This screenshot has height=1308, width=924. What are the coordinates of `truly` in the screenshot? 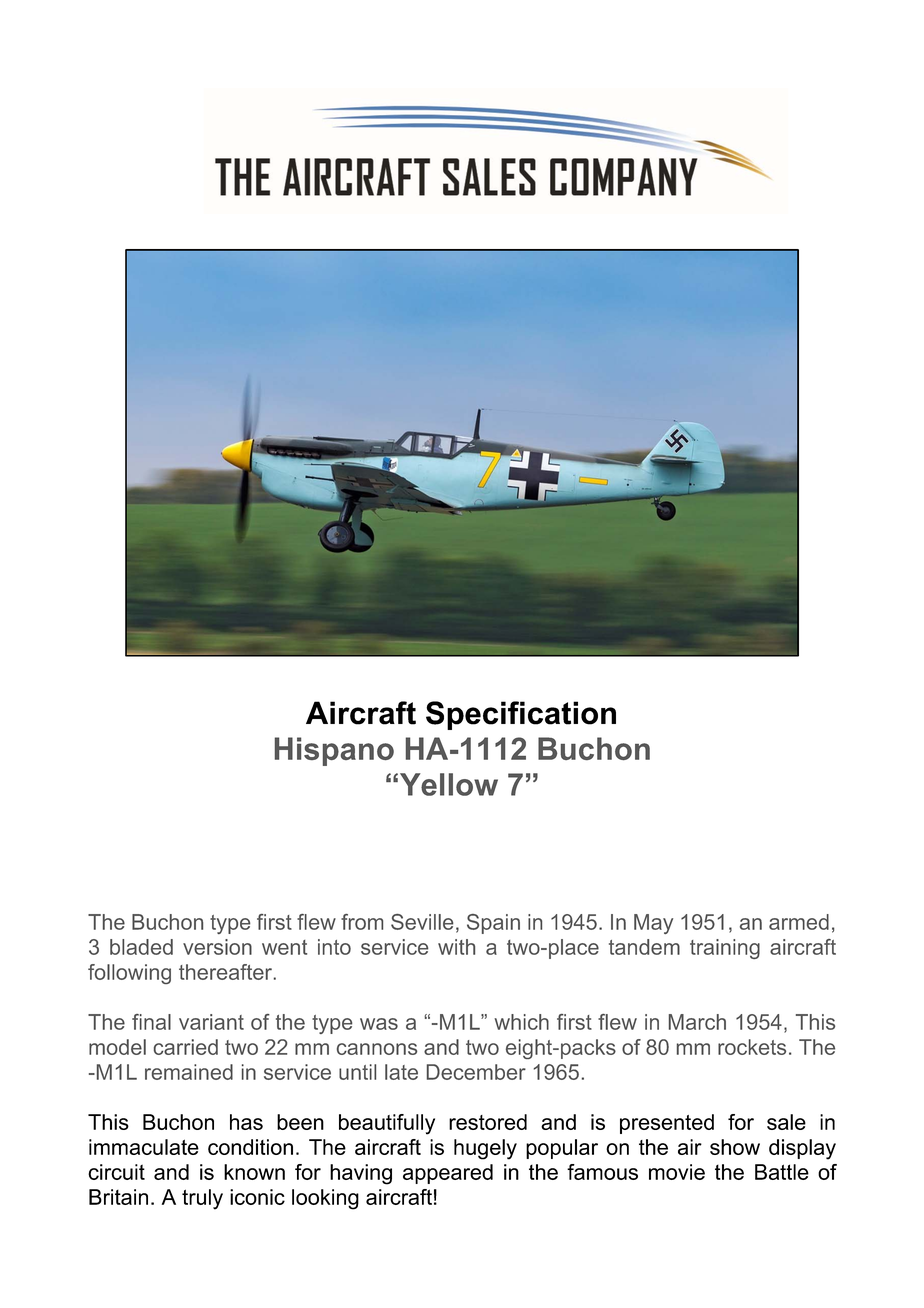 It's located at (202, 1199).
